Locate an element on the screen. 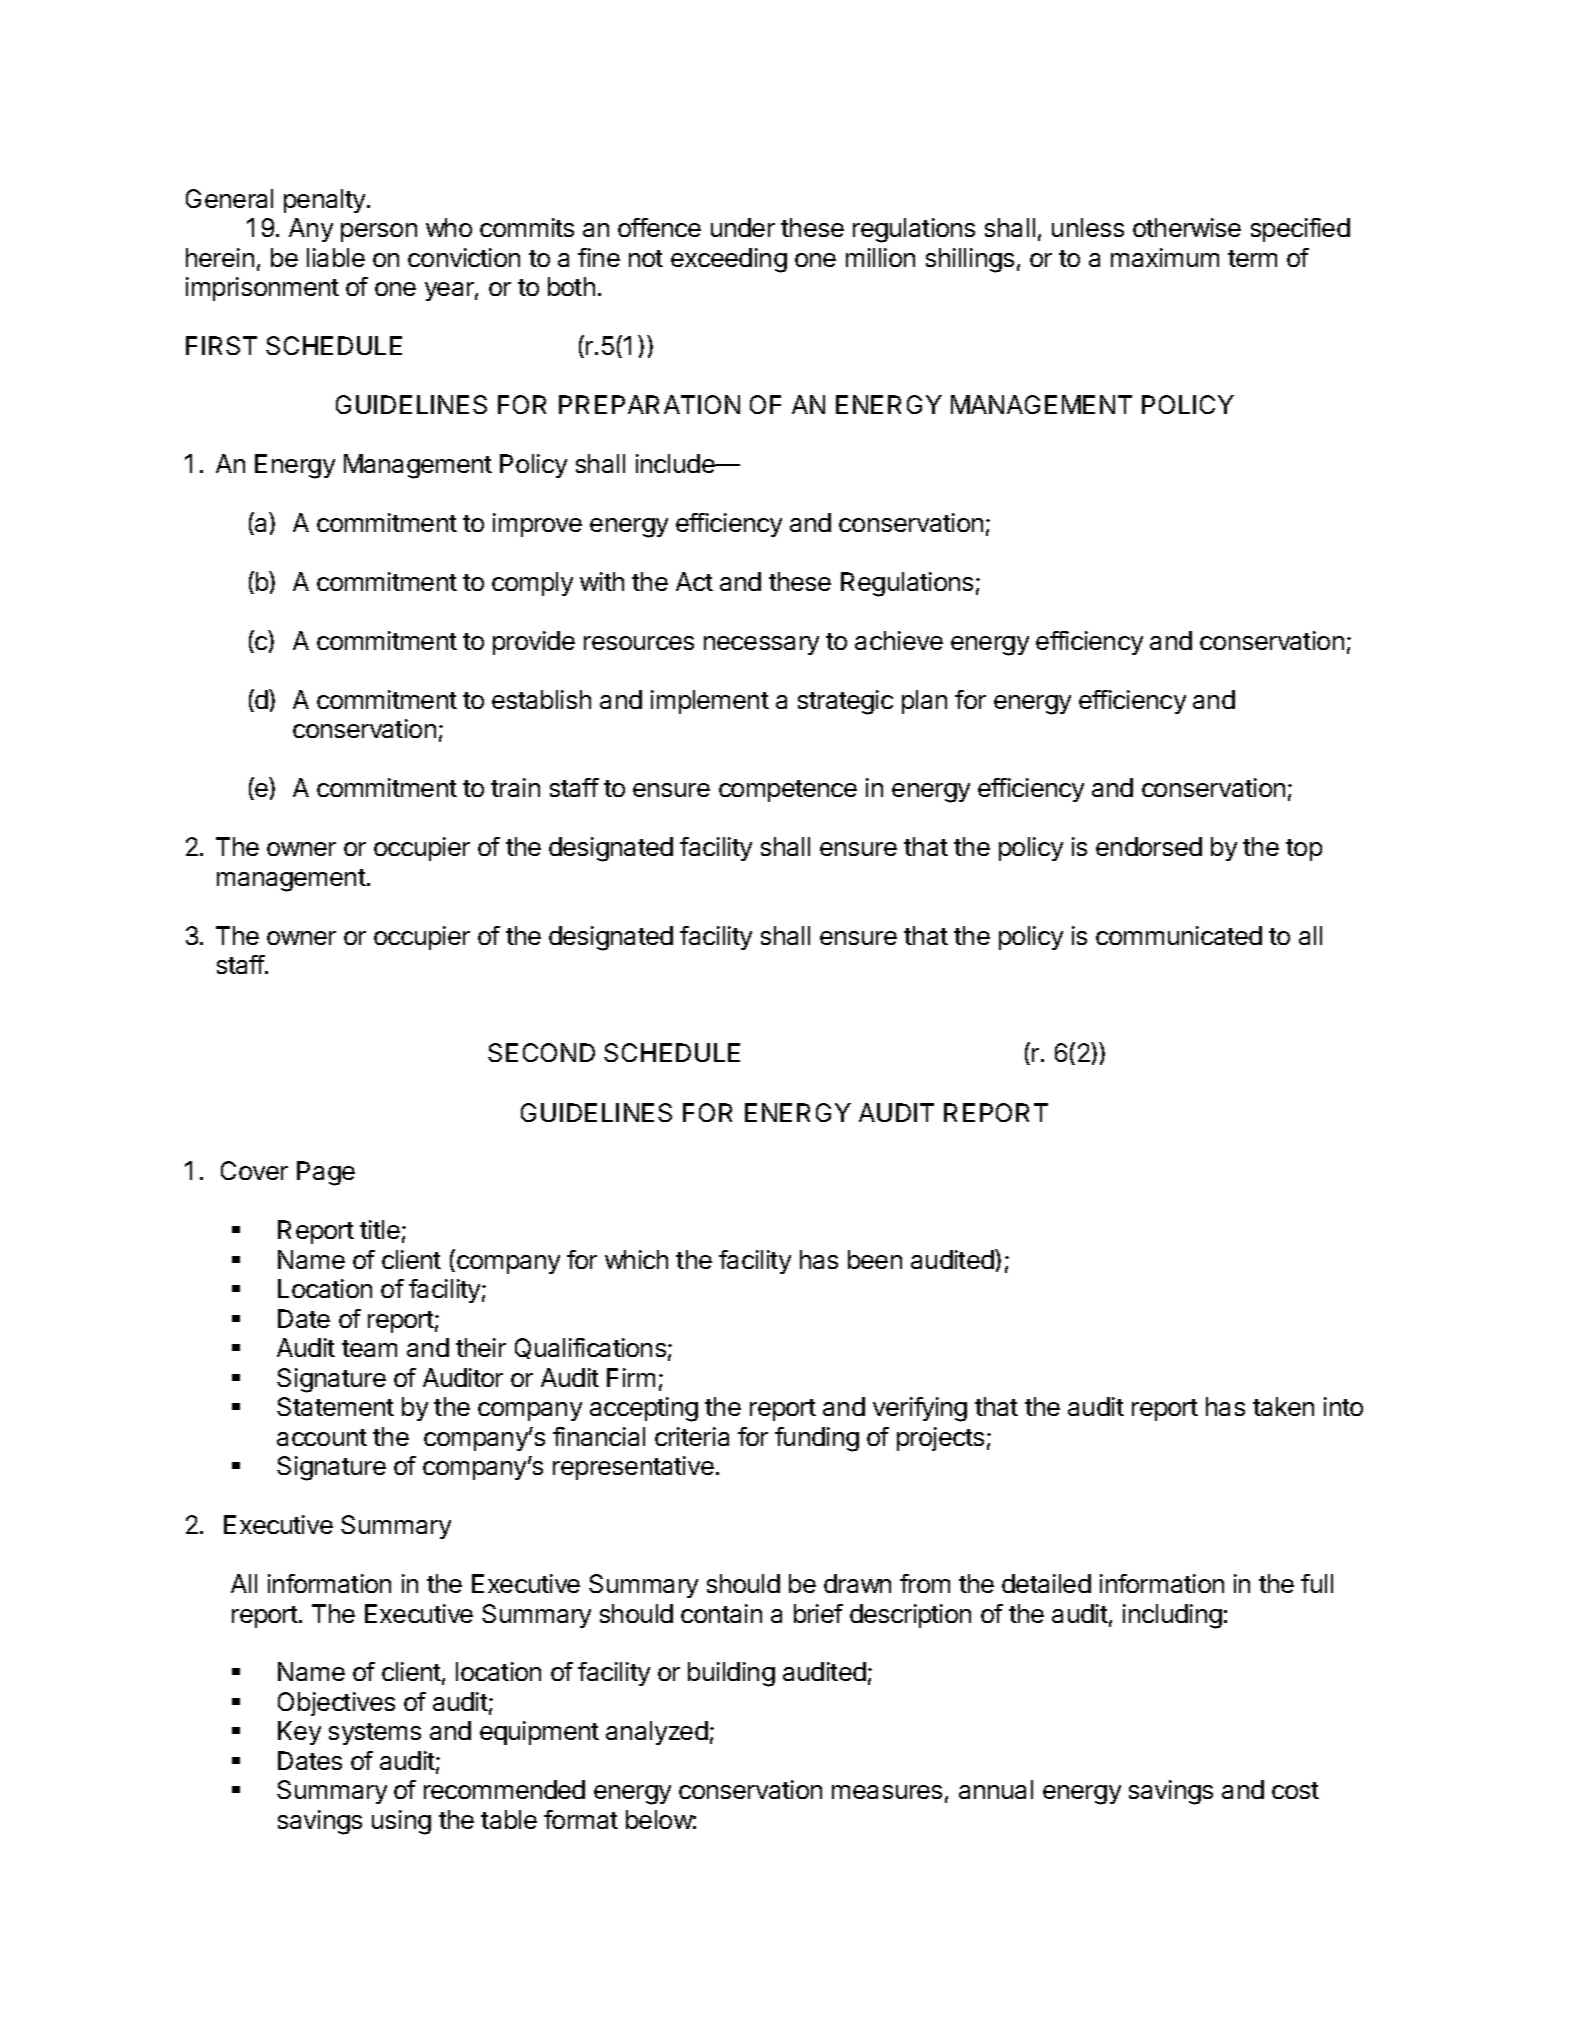  otherwise is located at coordinates (1187, 227).
